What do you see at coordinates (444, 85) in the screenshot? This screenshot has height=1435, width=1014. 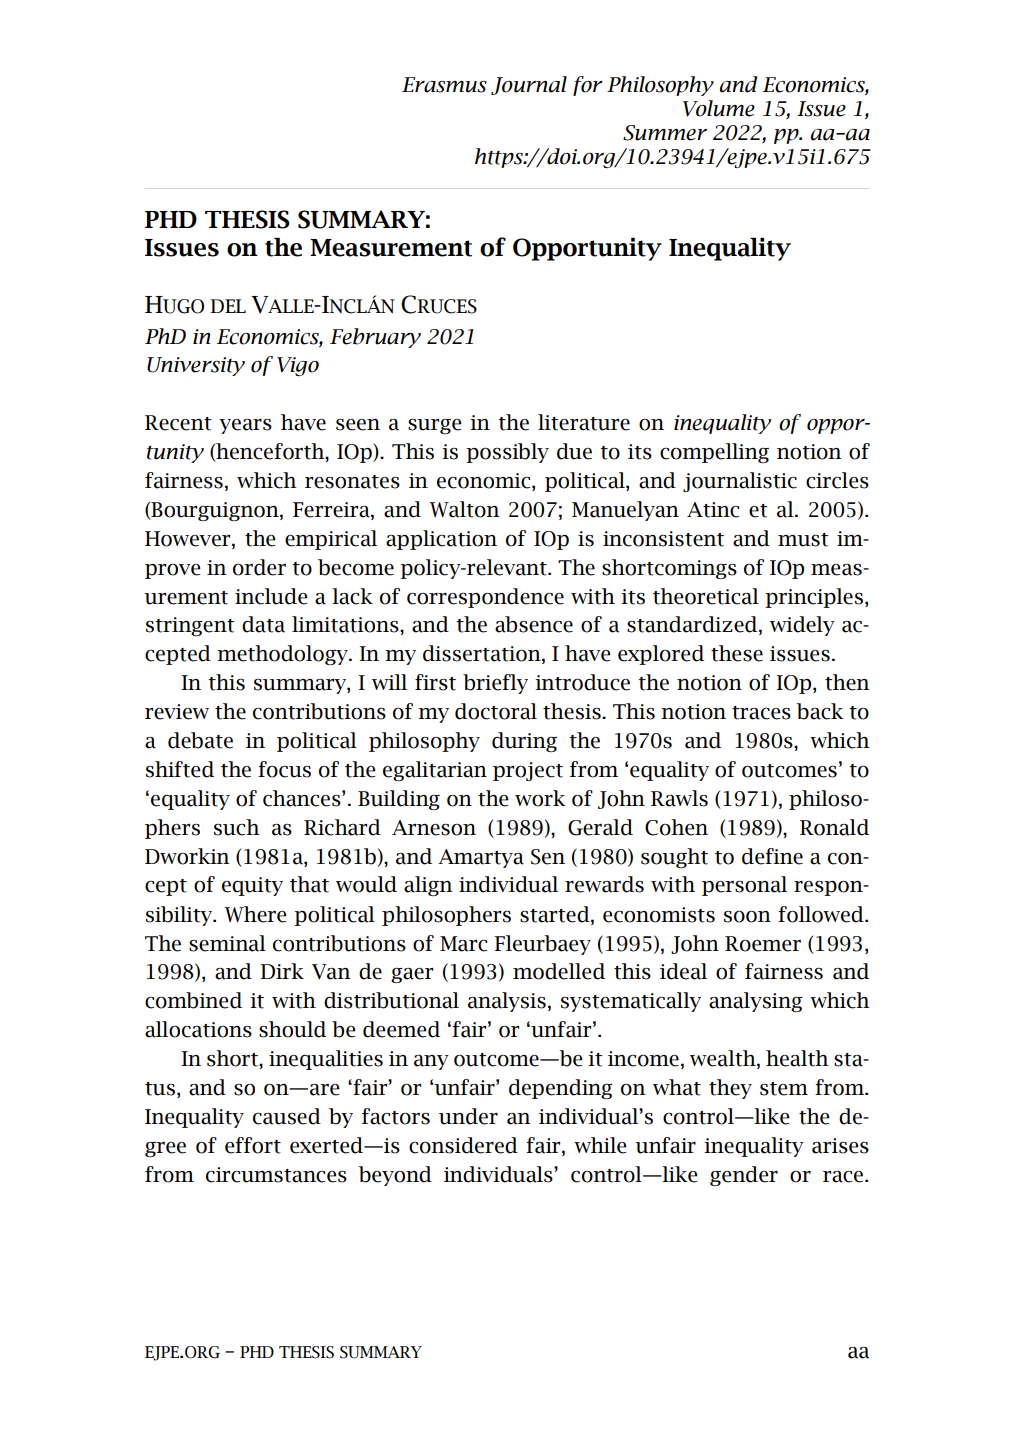 I see `Erasmus` at bounding box center [444, 85].
